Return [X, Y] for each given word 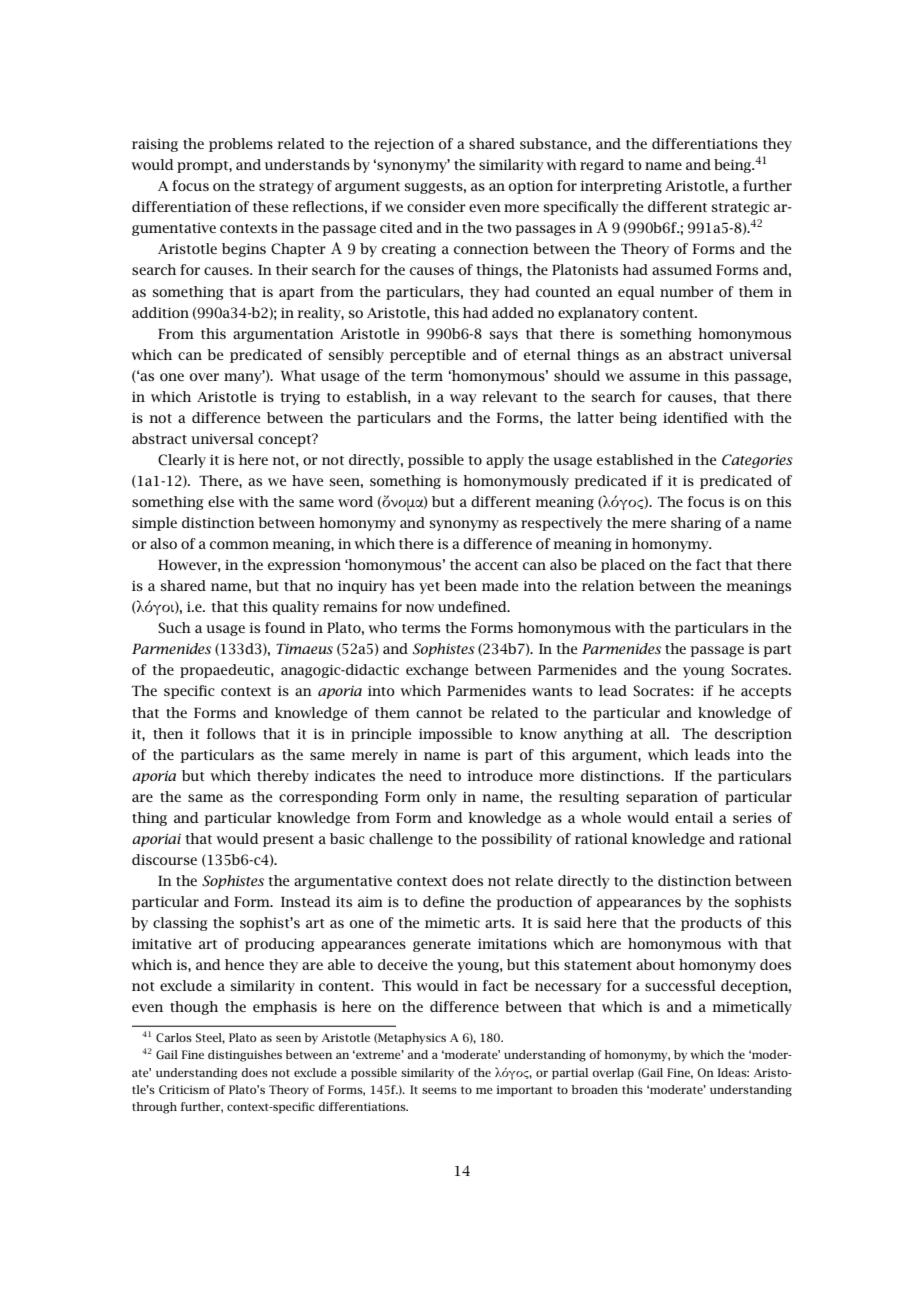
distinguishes [245, 1056]
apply [505, 461]
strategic [741, 208]
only [442, 798]
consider [436, 206]
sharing [696, 524]
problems [241, 145]
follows [231, 733]
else [221, 501]
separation [662, 798]
